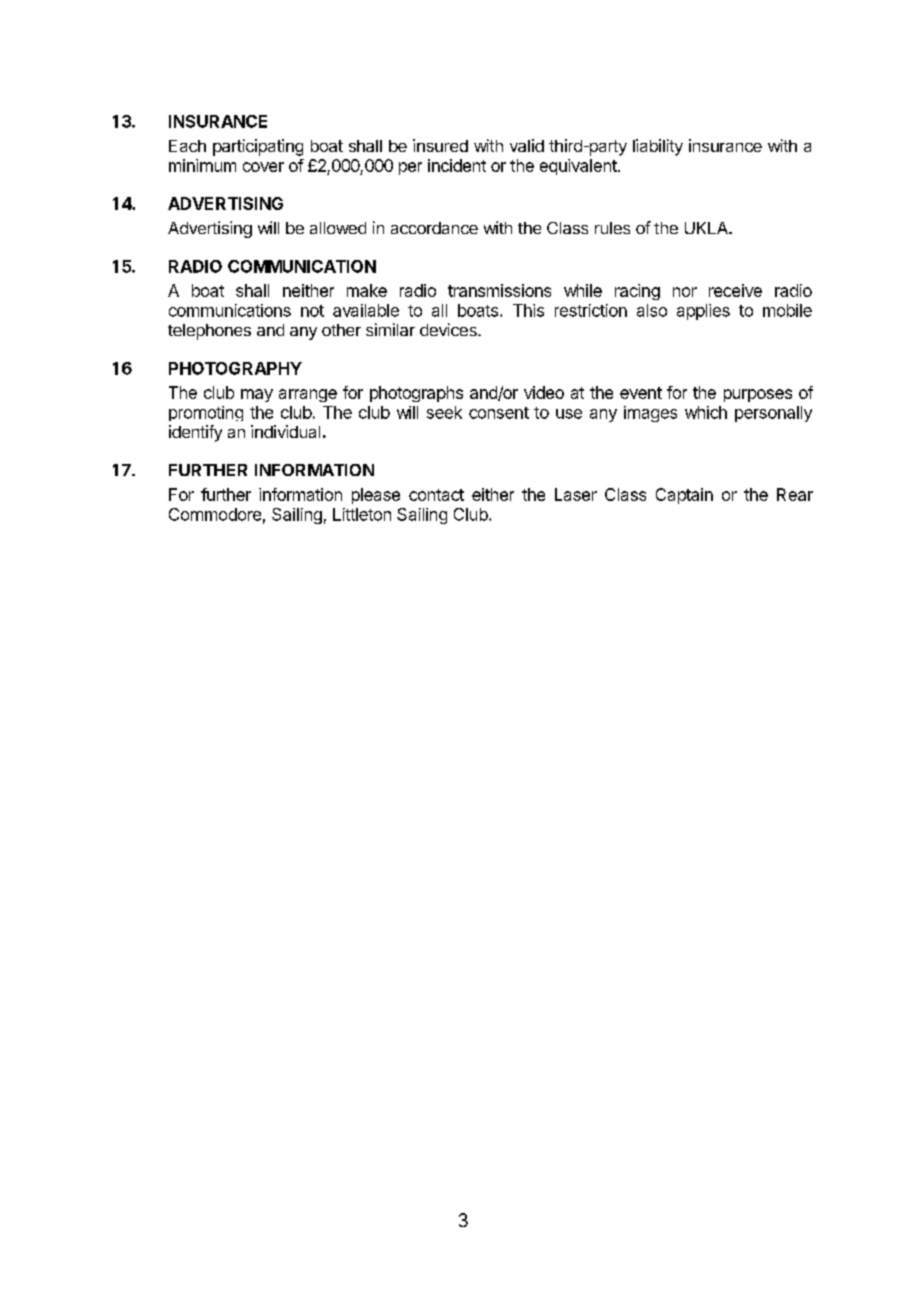 This screenshot has width=924, height=1308. I want to click on Commodore, so click(215, 514).
